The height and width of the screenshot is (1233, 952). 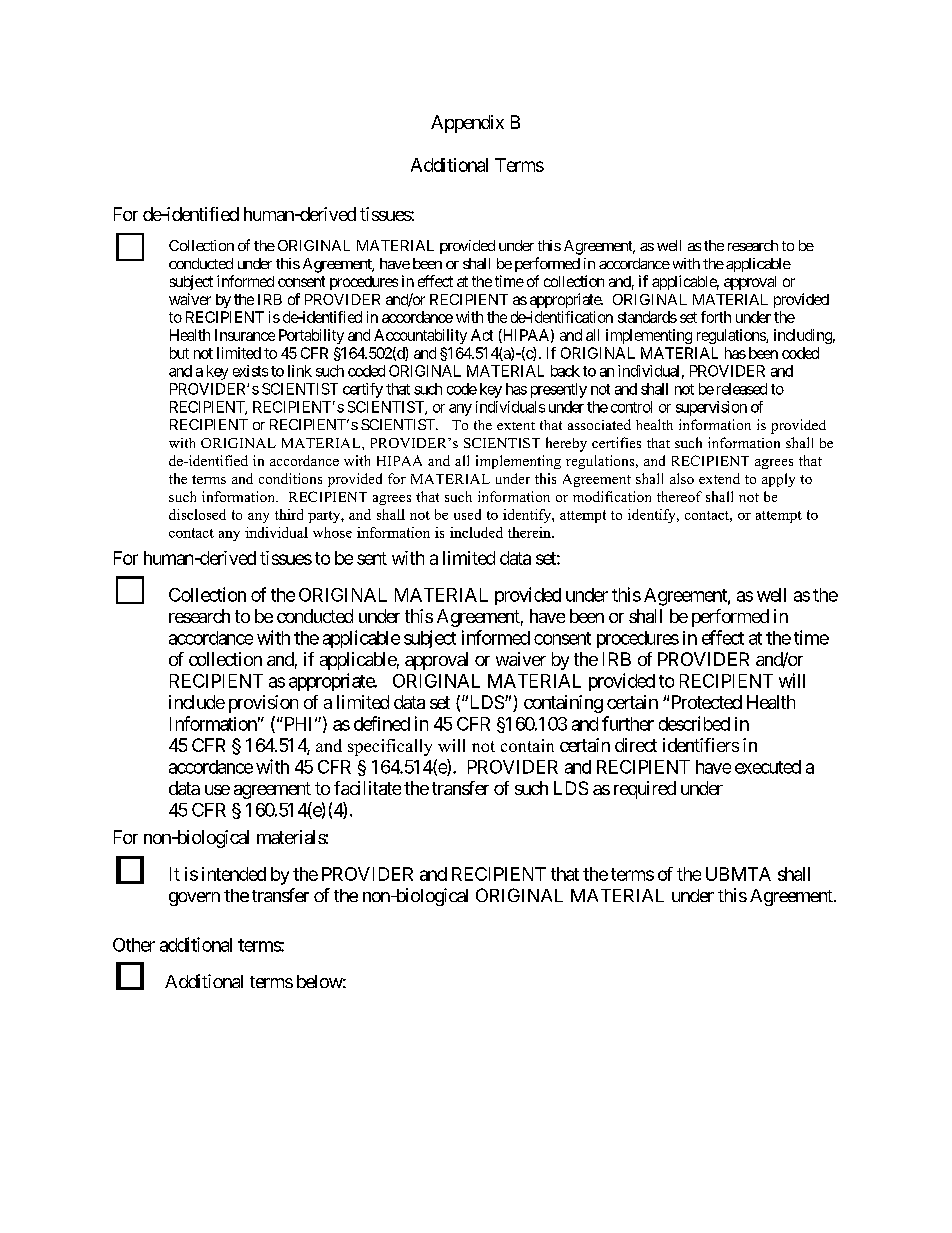 What do you see at coordinates (516, 426) in the screenshot?
I see `extent` at bounding box center [516, 426].
